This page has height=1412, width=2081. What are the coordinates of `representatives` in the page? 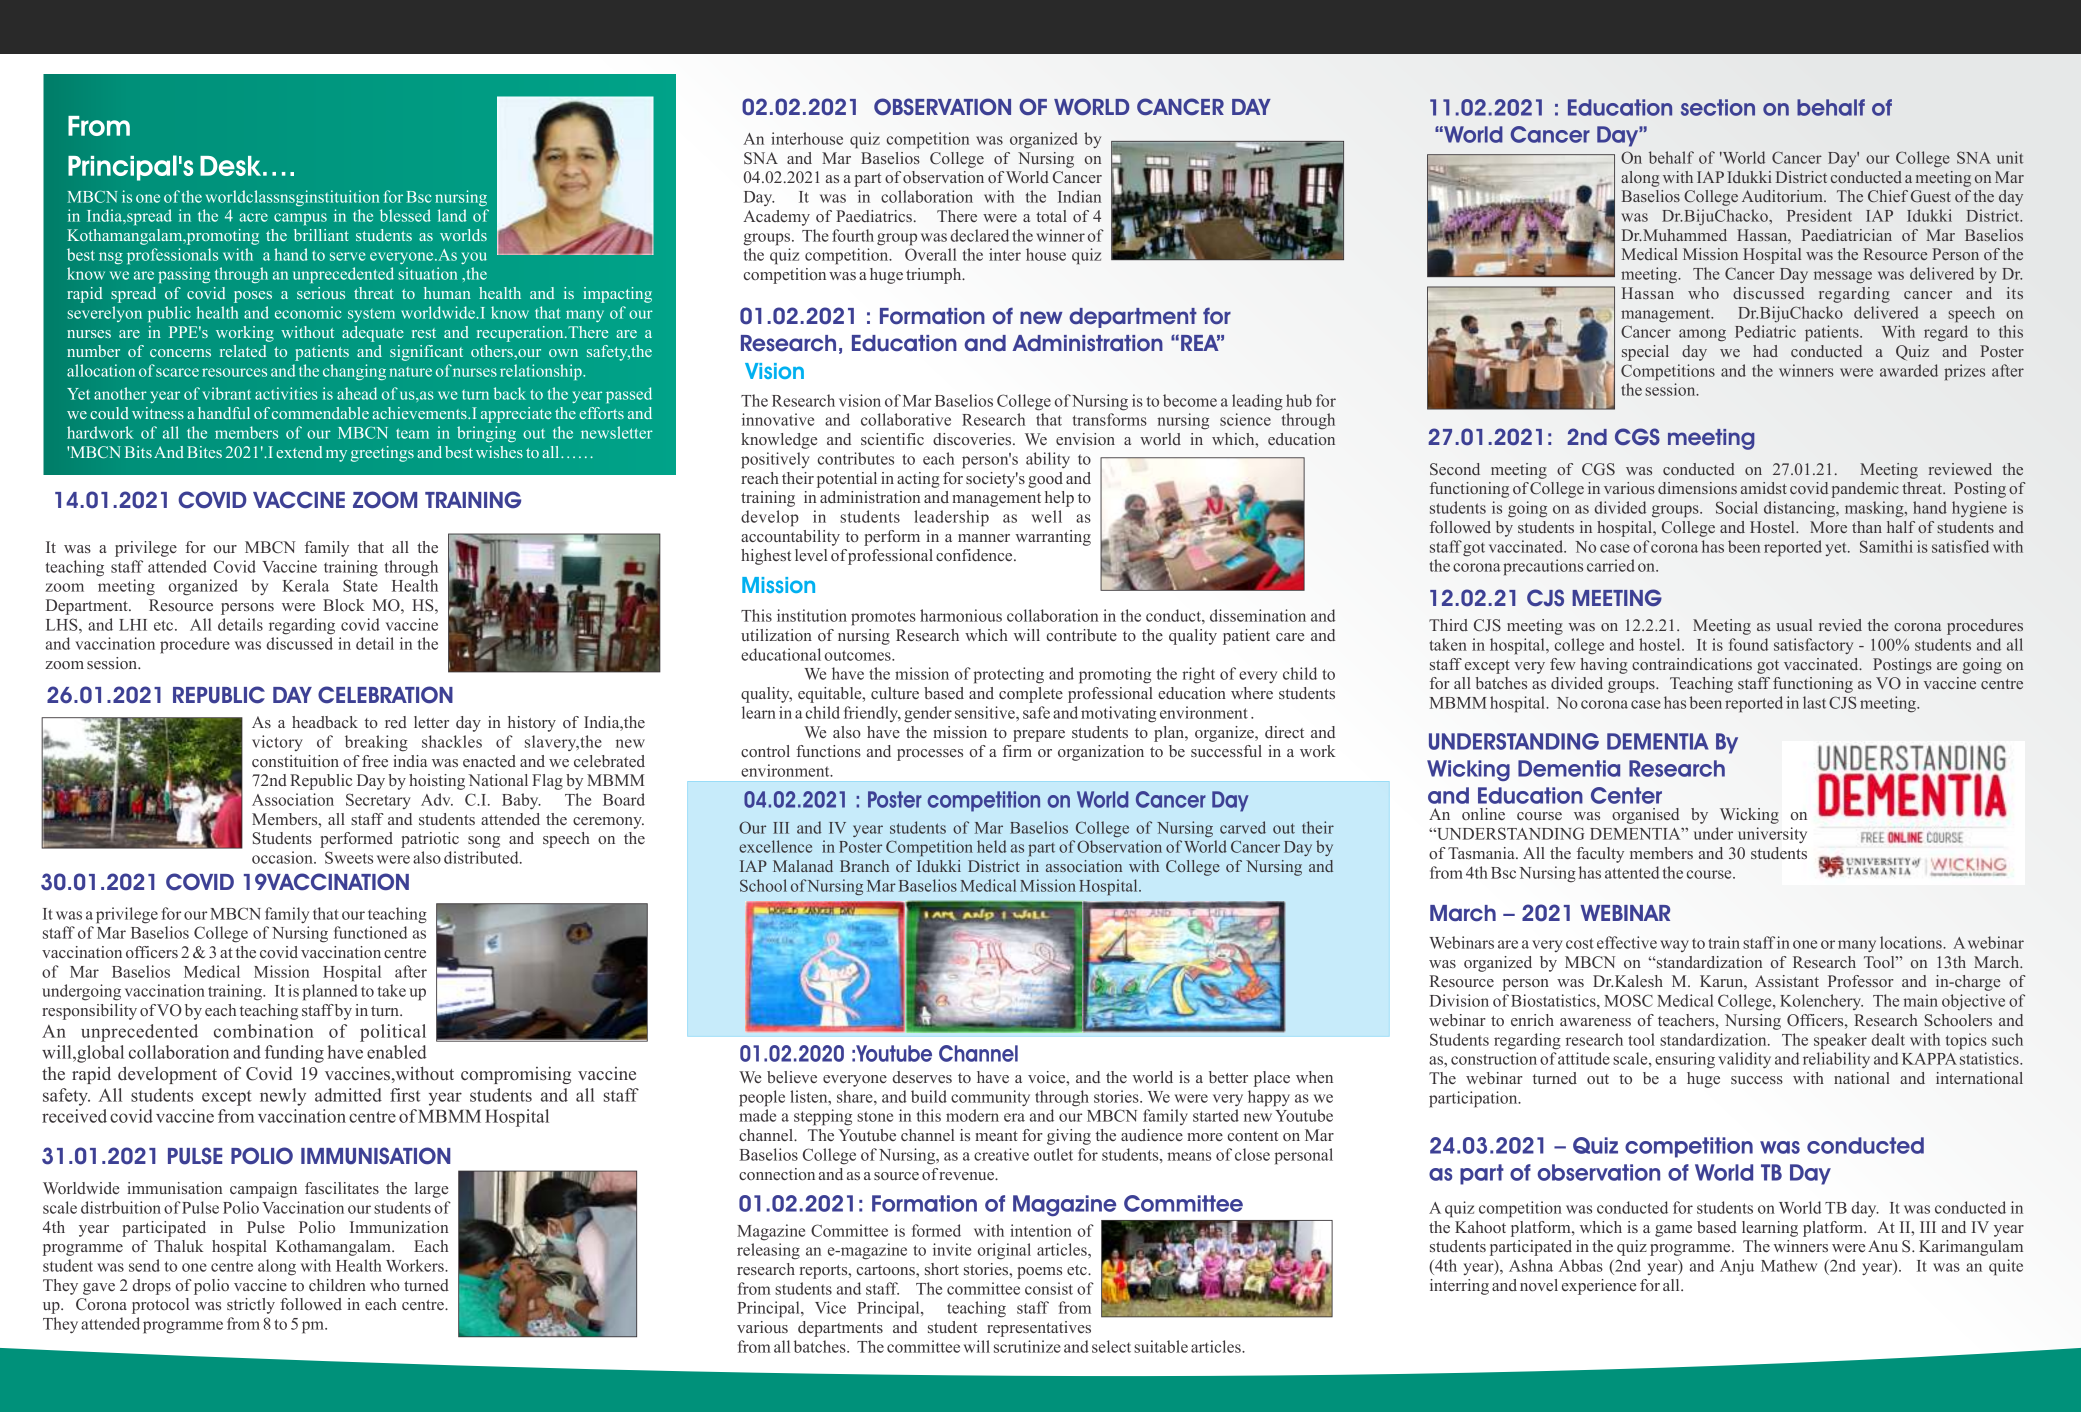 It's located at (1039, 1329).
